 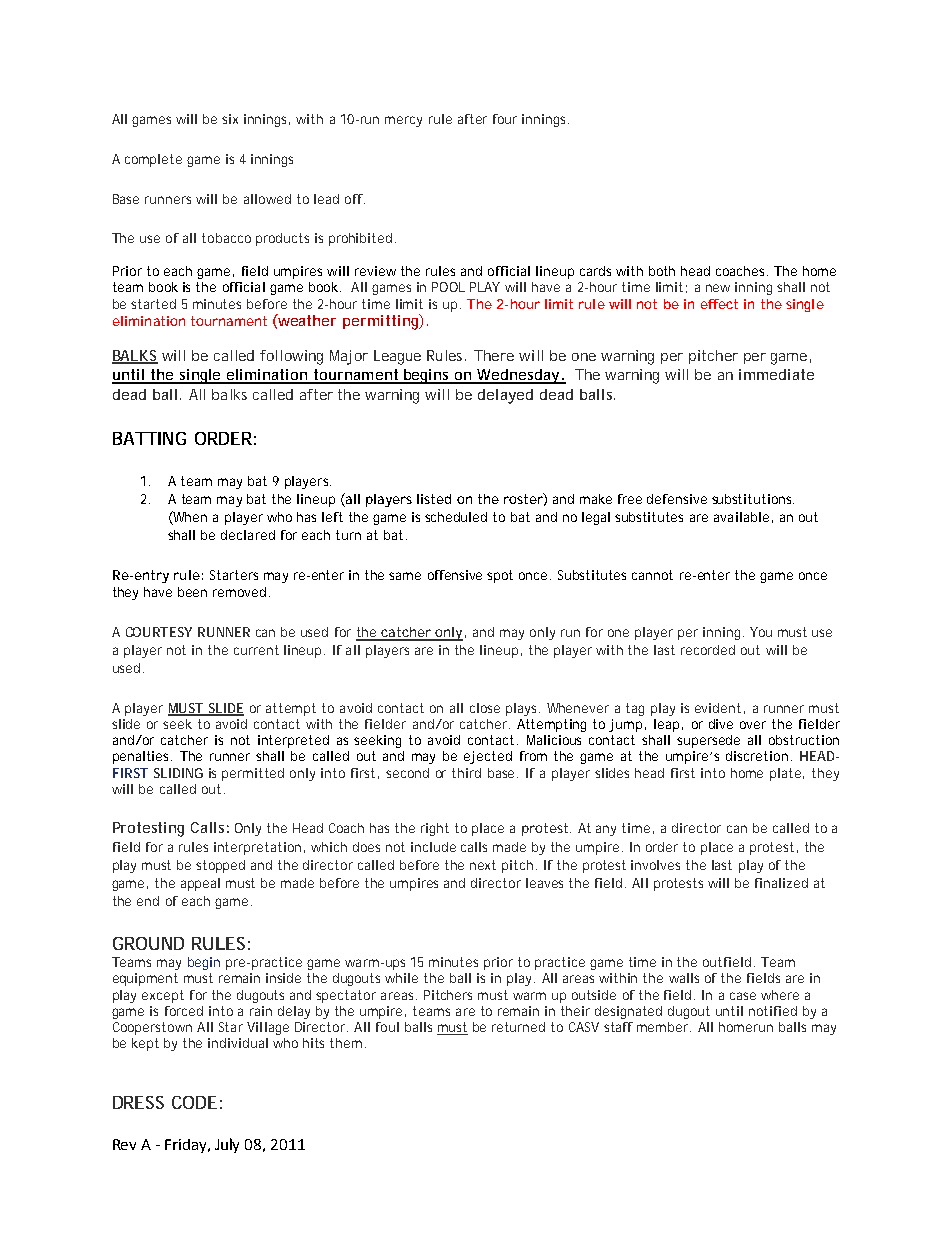 I want to click on foul, so click(x=387, y=1027).
